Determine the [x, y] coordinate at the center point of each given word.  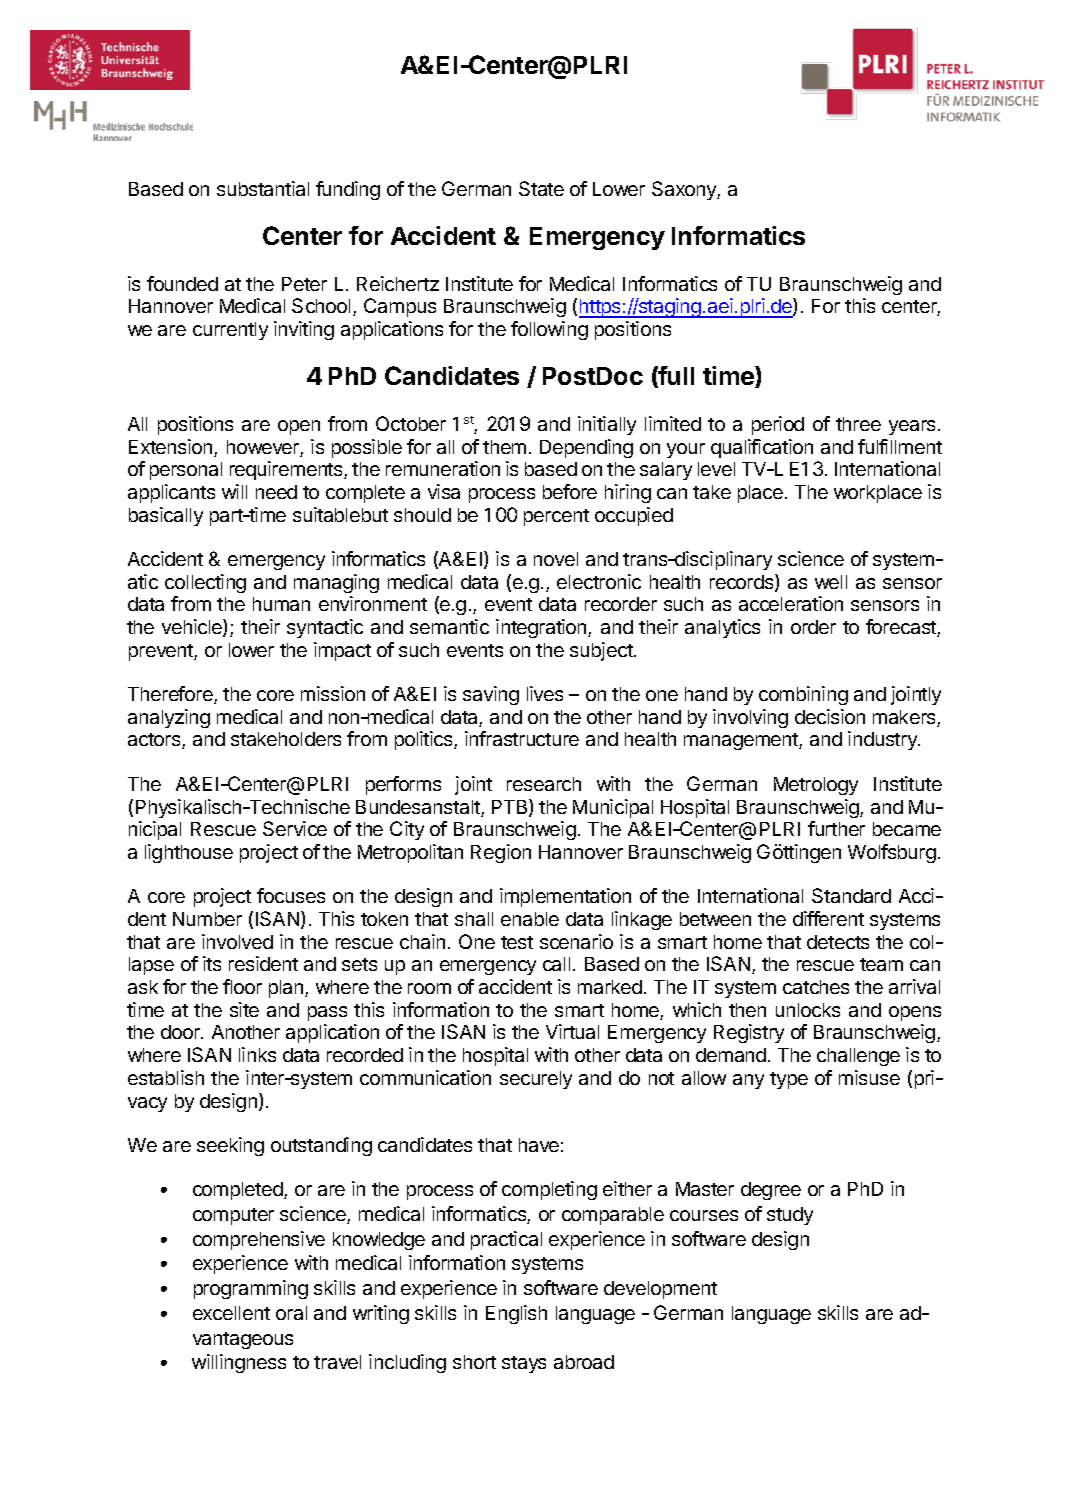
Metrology [816, 786]
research [544, 784]
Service [295, 828]
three [858, 424]
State [541, 188]
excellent [231, 1313]
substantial [263, 188]
